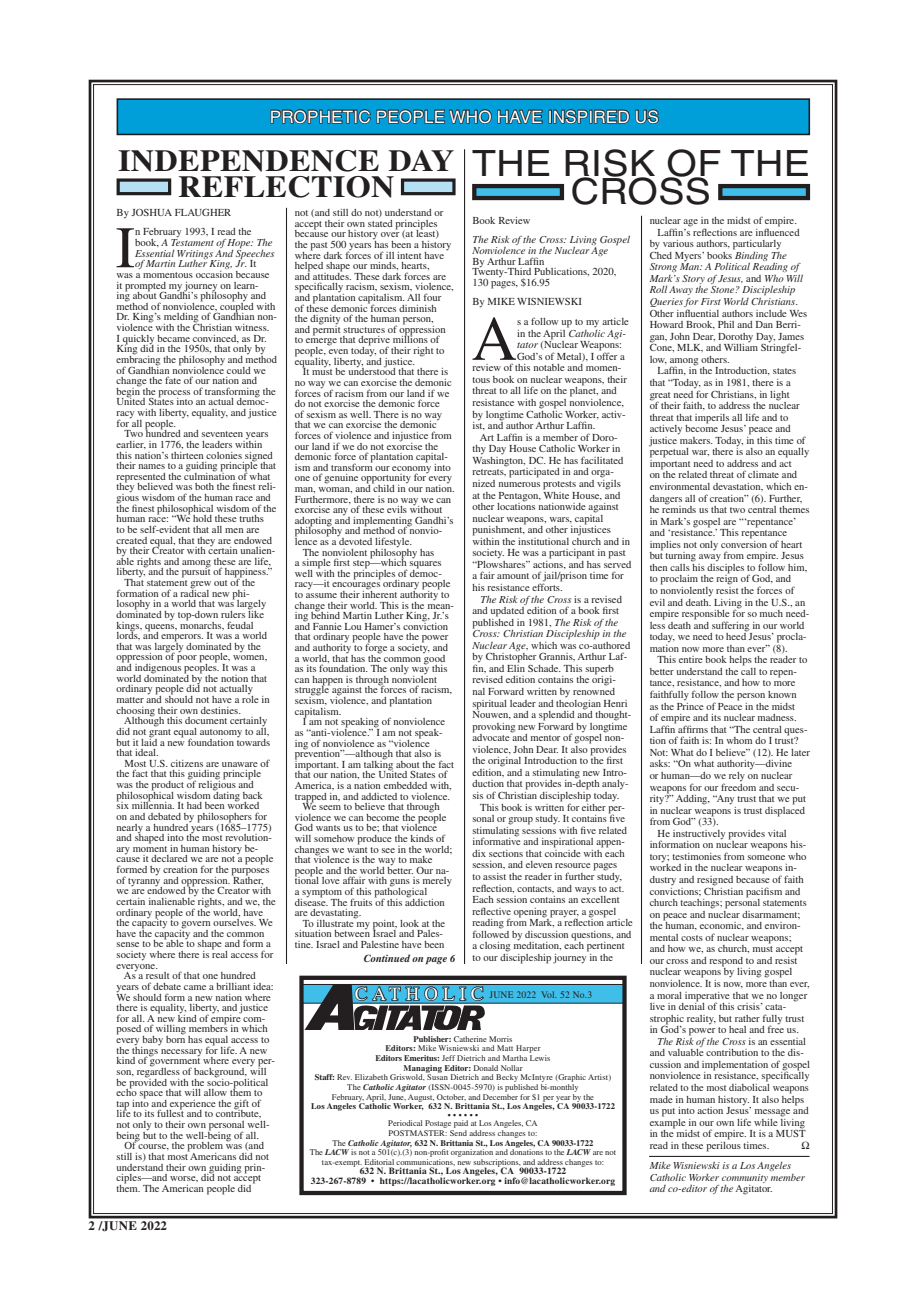 This document has height=1310, width=924. I want to click on fullest, so click(170, 1112).
